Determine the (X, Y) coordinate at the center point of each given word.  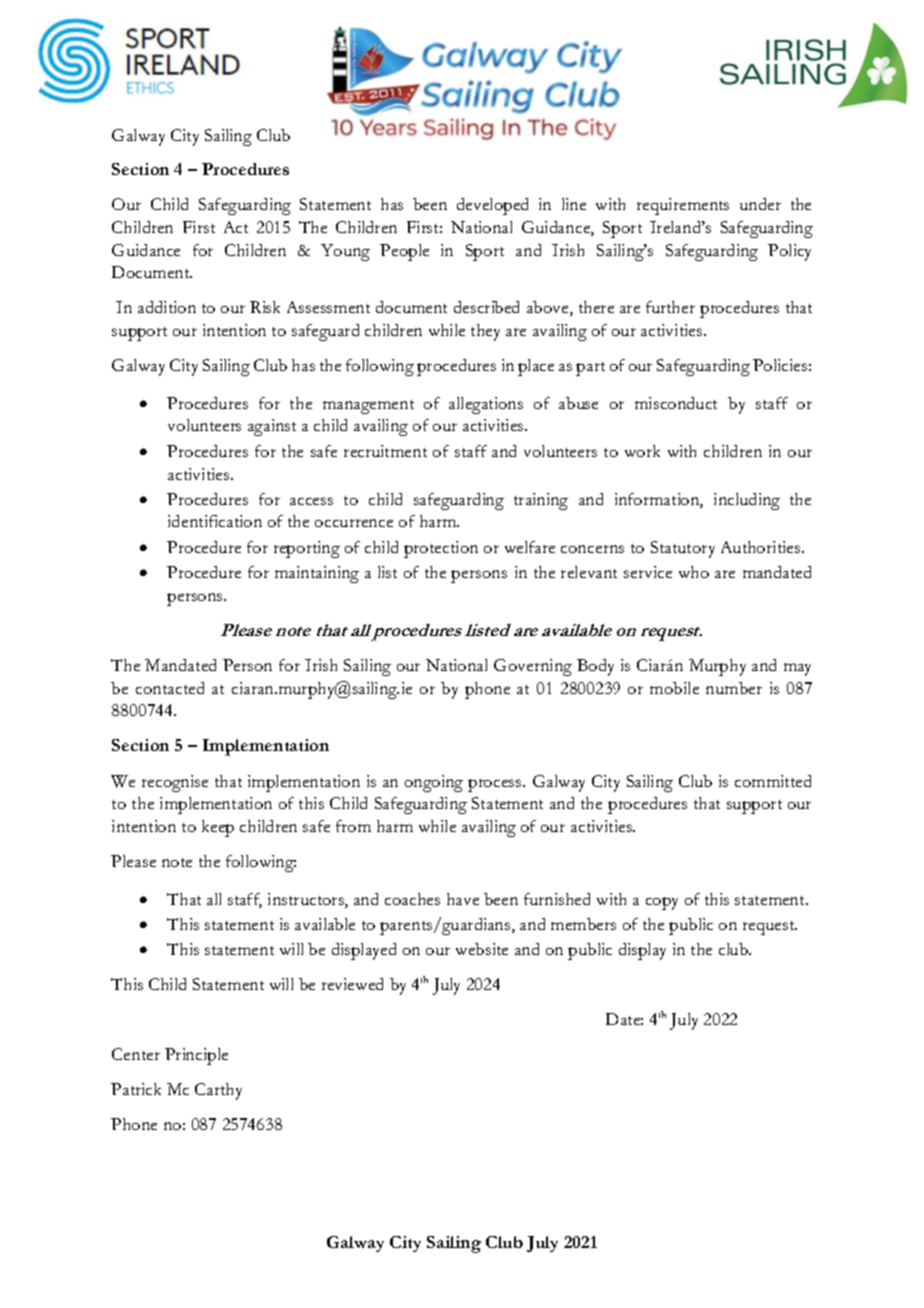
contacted (170, 688)
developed (492, 206)
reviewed (352, 984)
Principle (196, 1056)
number (734, 688)
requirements (683, 206)
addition (167, 307)
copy (662, 903)
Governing (533, 667)
